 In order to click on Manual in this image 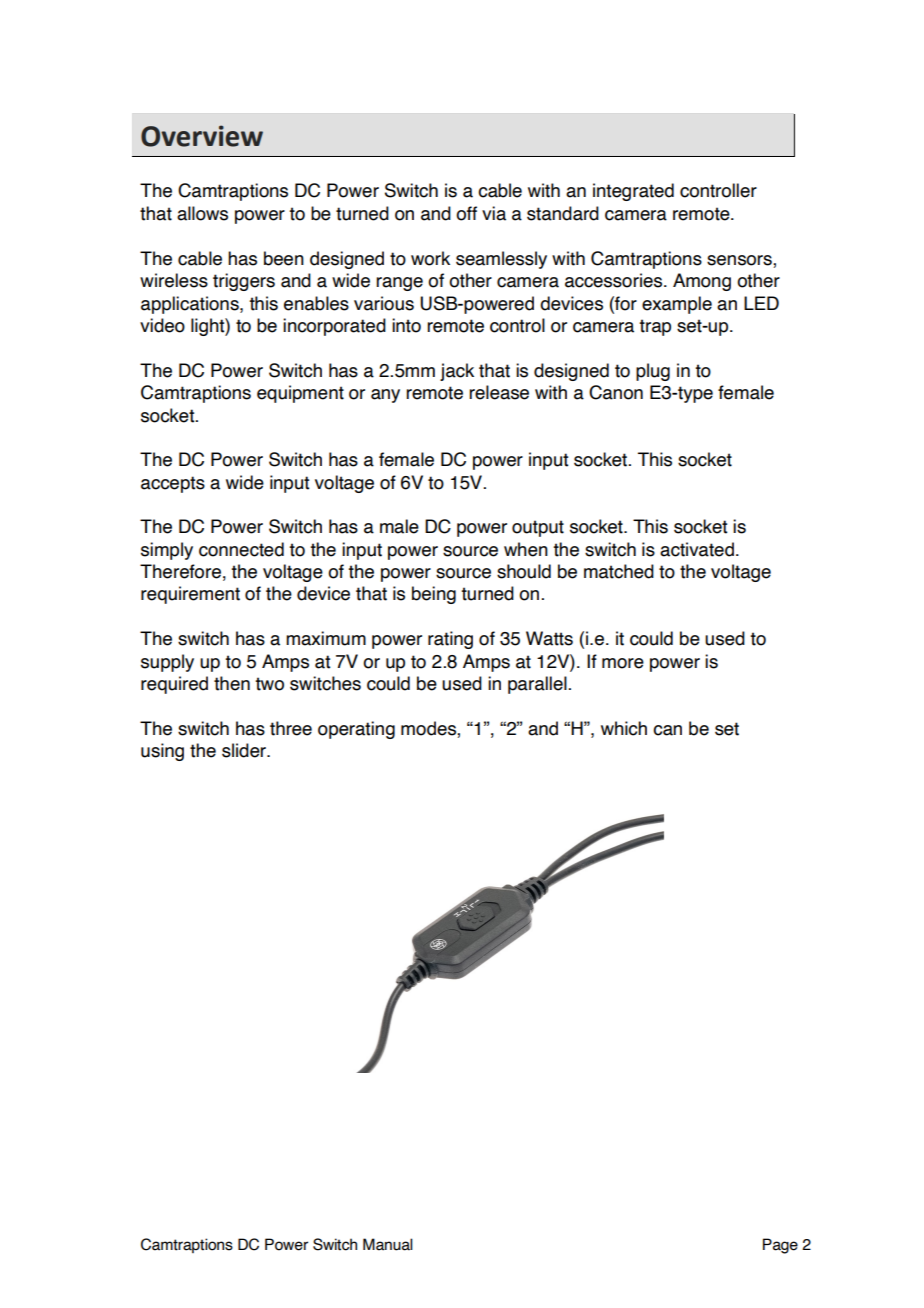, I will do `click(388, 1244)`.
